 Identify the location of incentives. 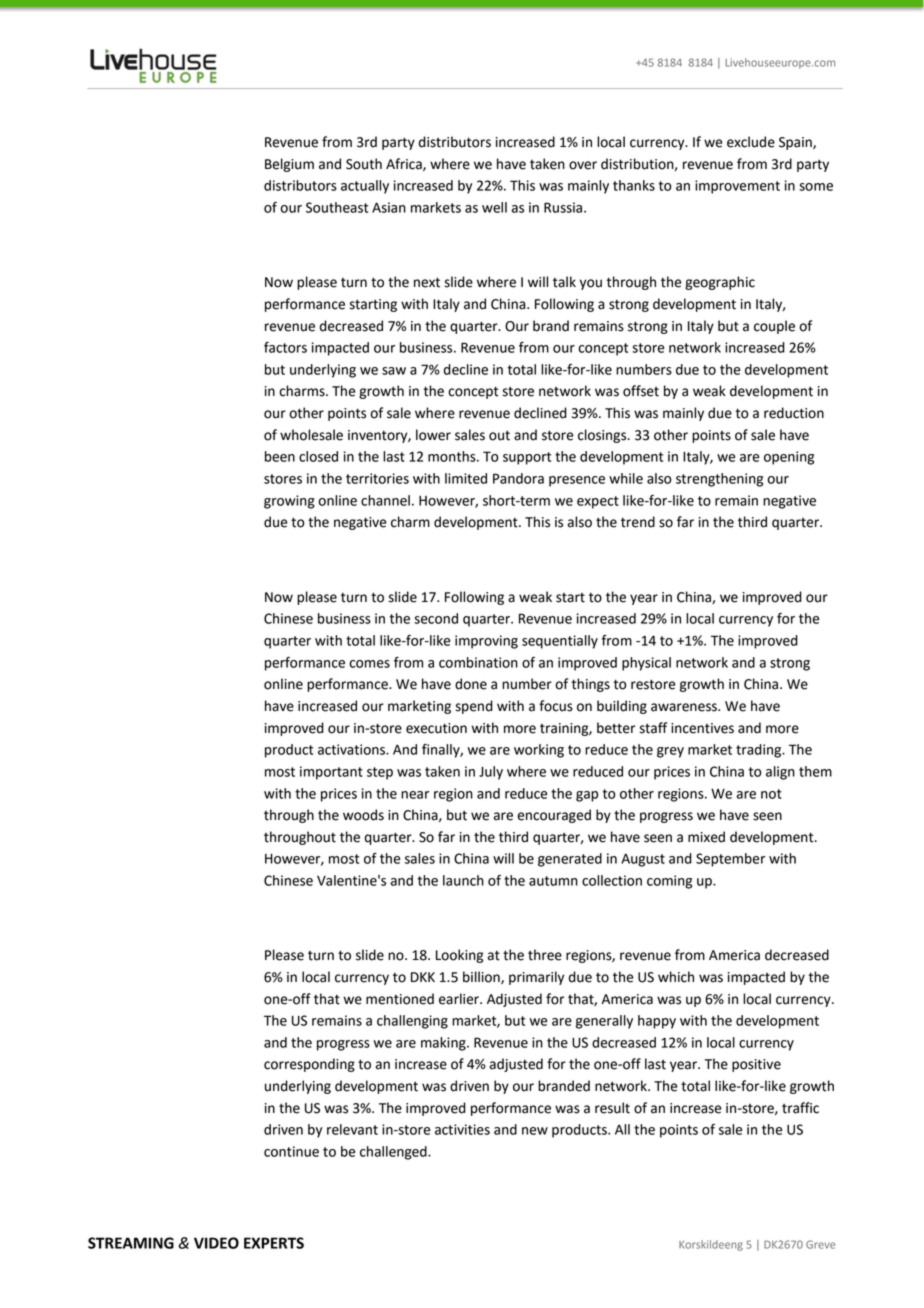
(702, 728).
